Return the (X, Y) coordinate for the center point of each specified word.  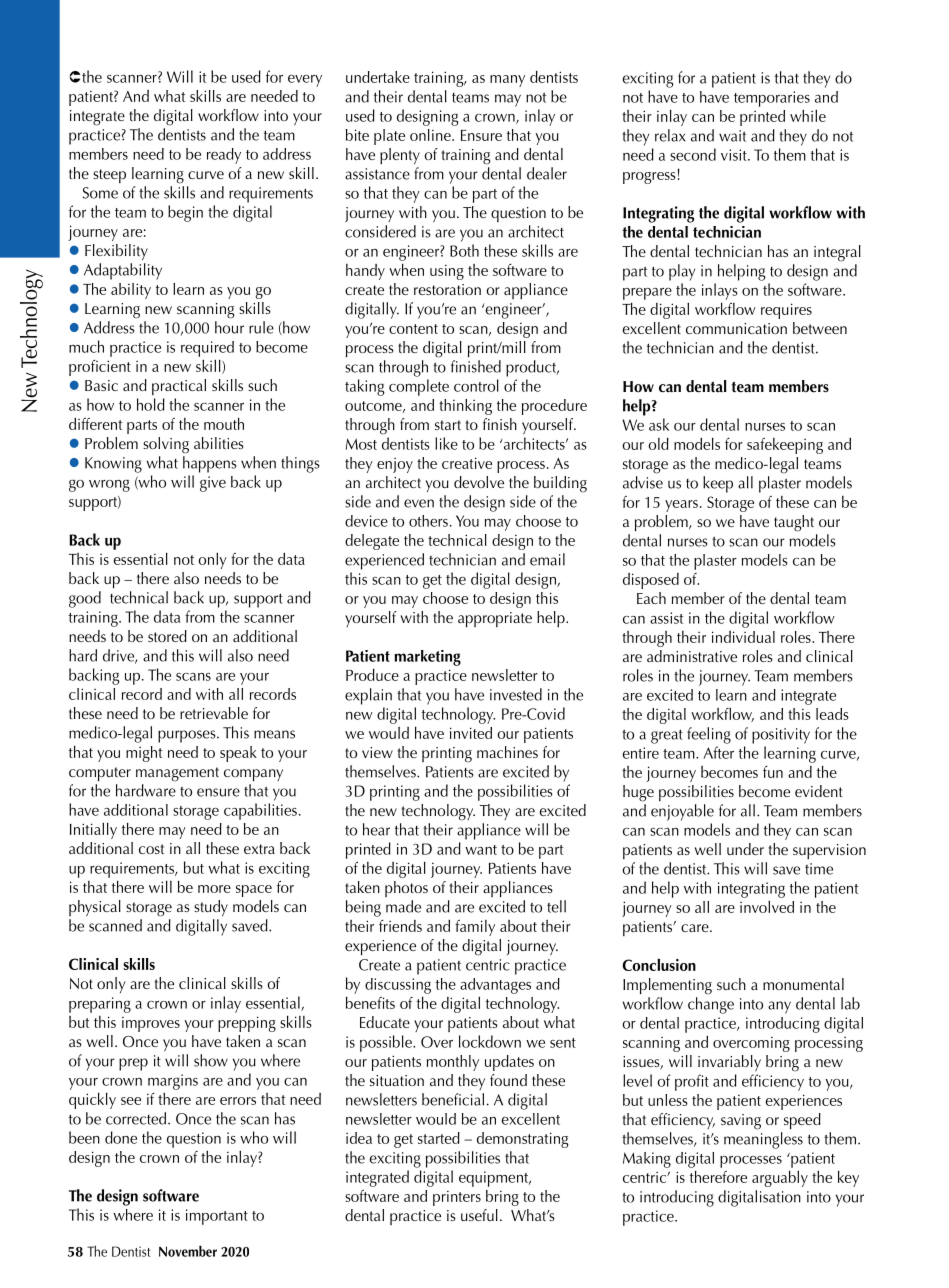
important (217, 1217)
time (819, 869)
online (431, 135)
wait (732, 136)
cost (151, 849)
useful (479, 1215)
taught (794, 523)
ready (224, 156)
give (213, 484)
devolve (479, 482)
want (481, 850)
